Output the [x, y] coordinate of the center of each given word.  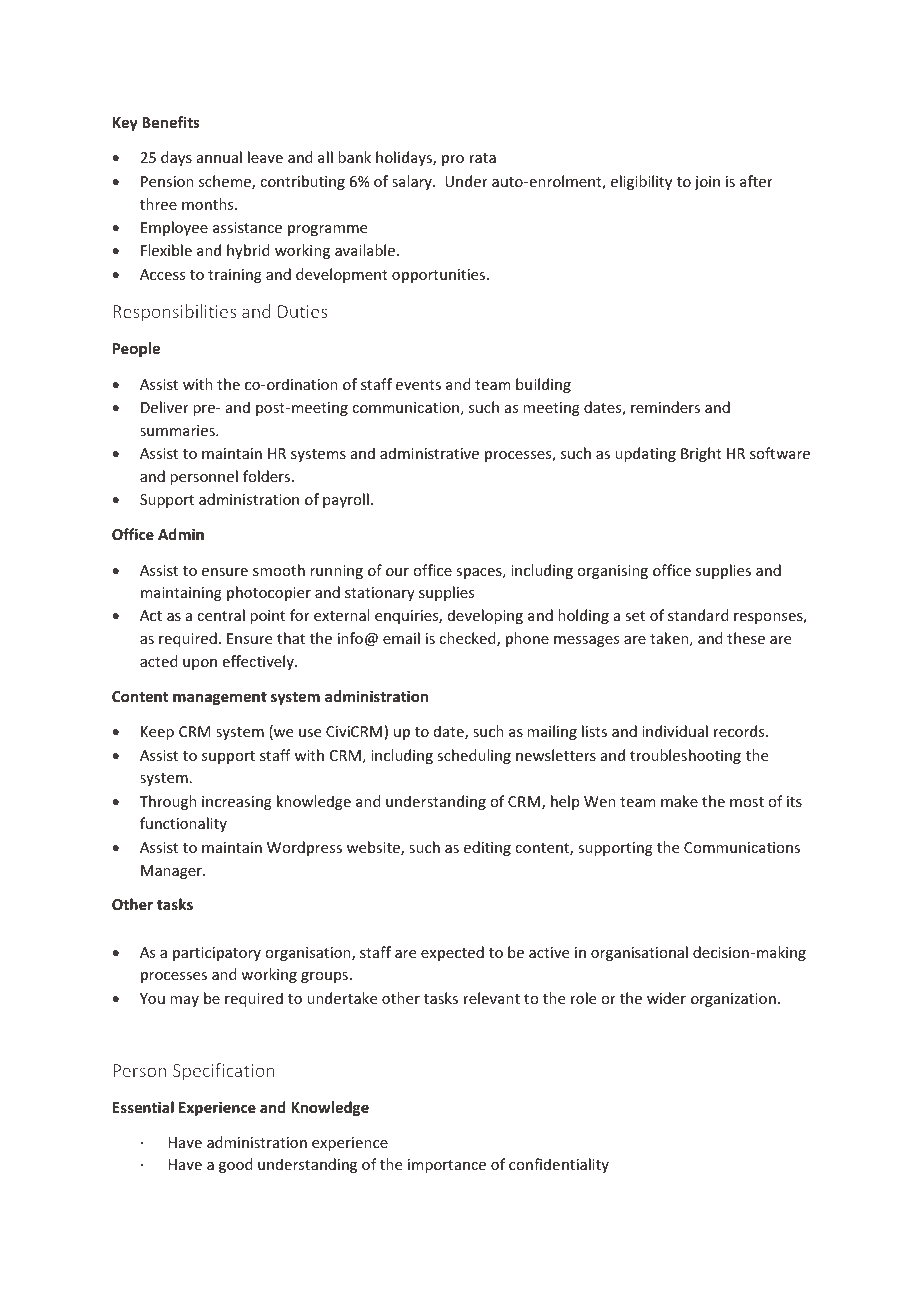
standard [698, 615]
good [236, 1165]
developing [485, 616]
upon [200, 664]
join [707, 183]
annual [219, 157]
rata [483, 158]
